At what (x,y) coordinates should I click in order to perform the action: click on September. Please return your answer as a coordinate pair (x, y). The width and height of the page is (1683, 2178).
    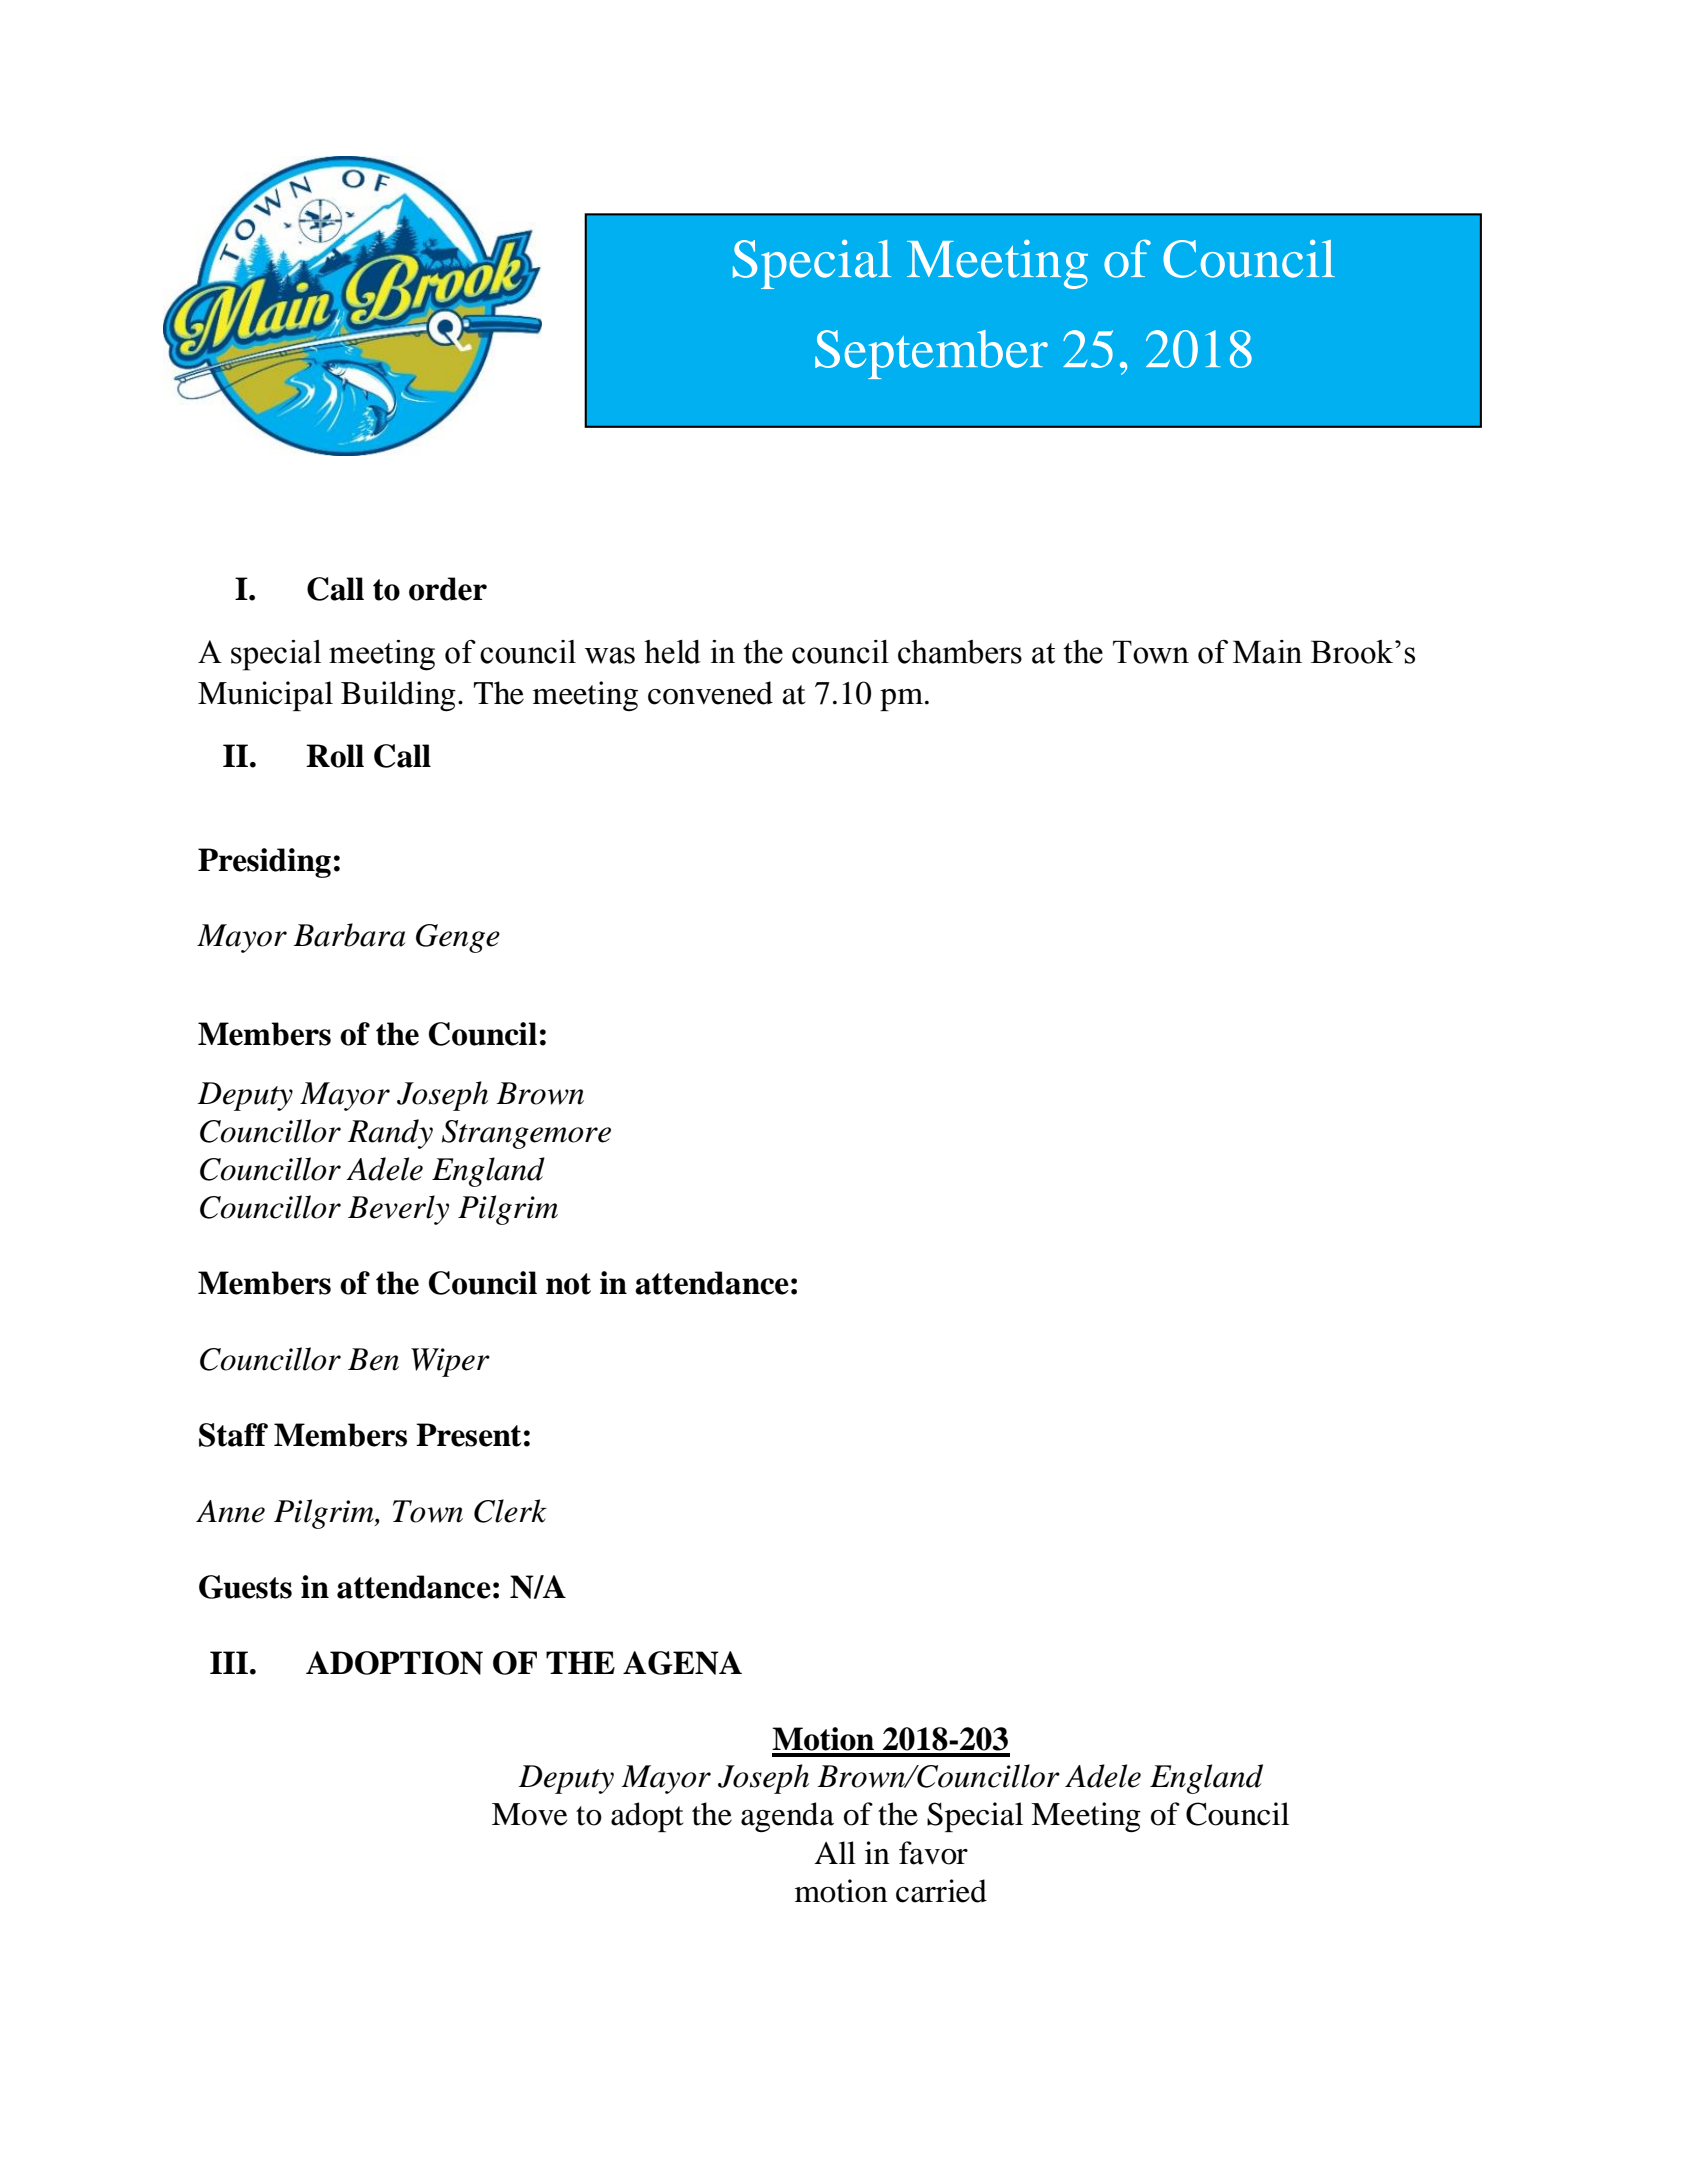
    Looking at the image, I should click on (931, 354).
